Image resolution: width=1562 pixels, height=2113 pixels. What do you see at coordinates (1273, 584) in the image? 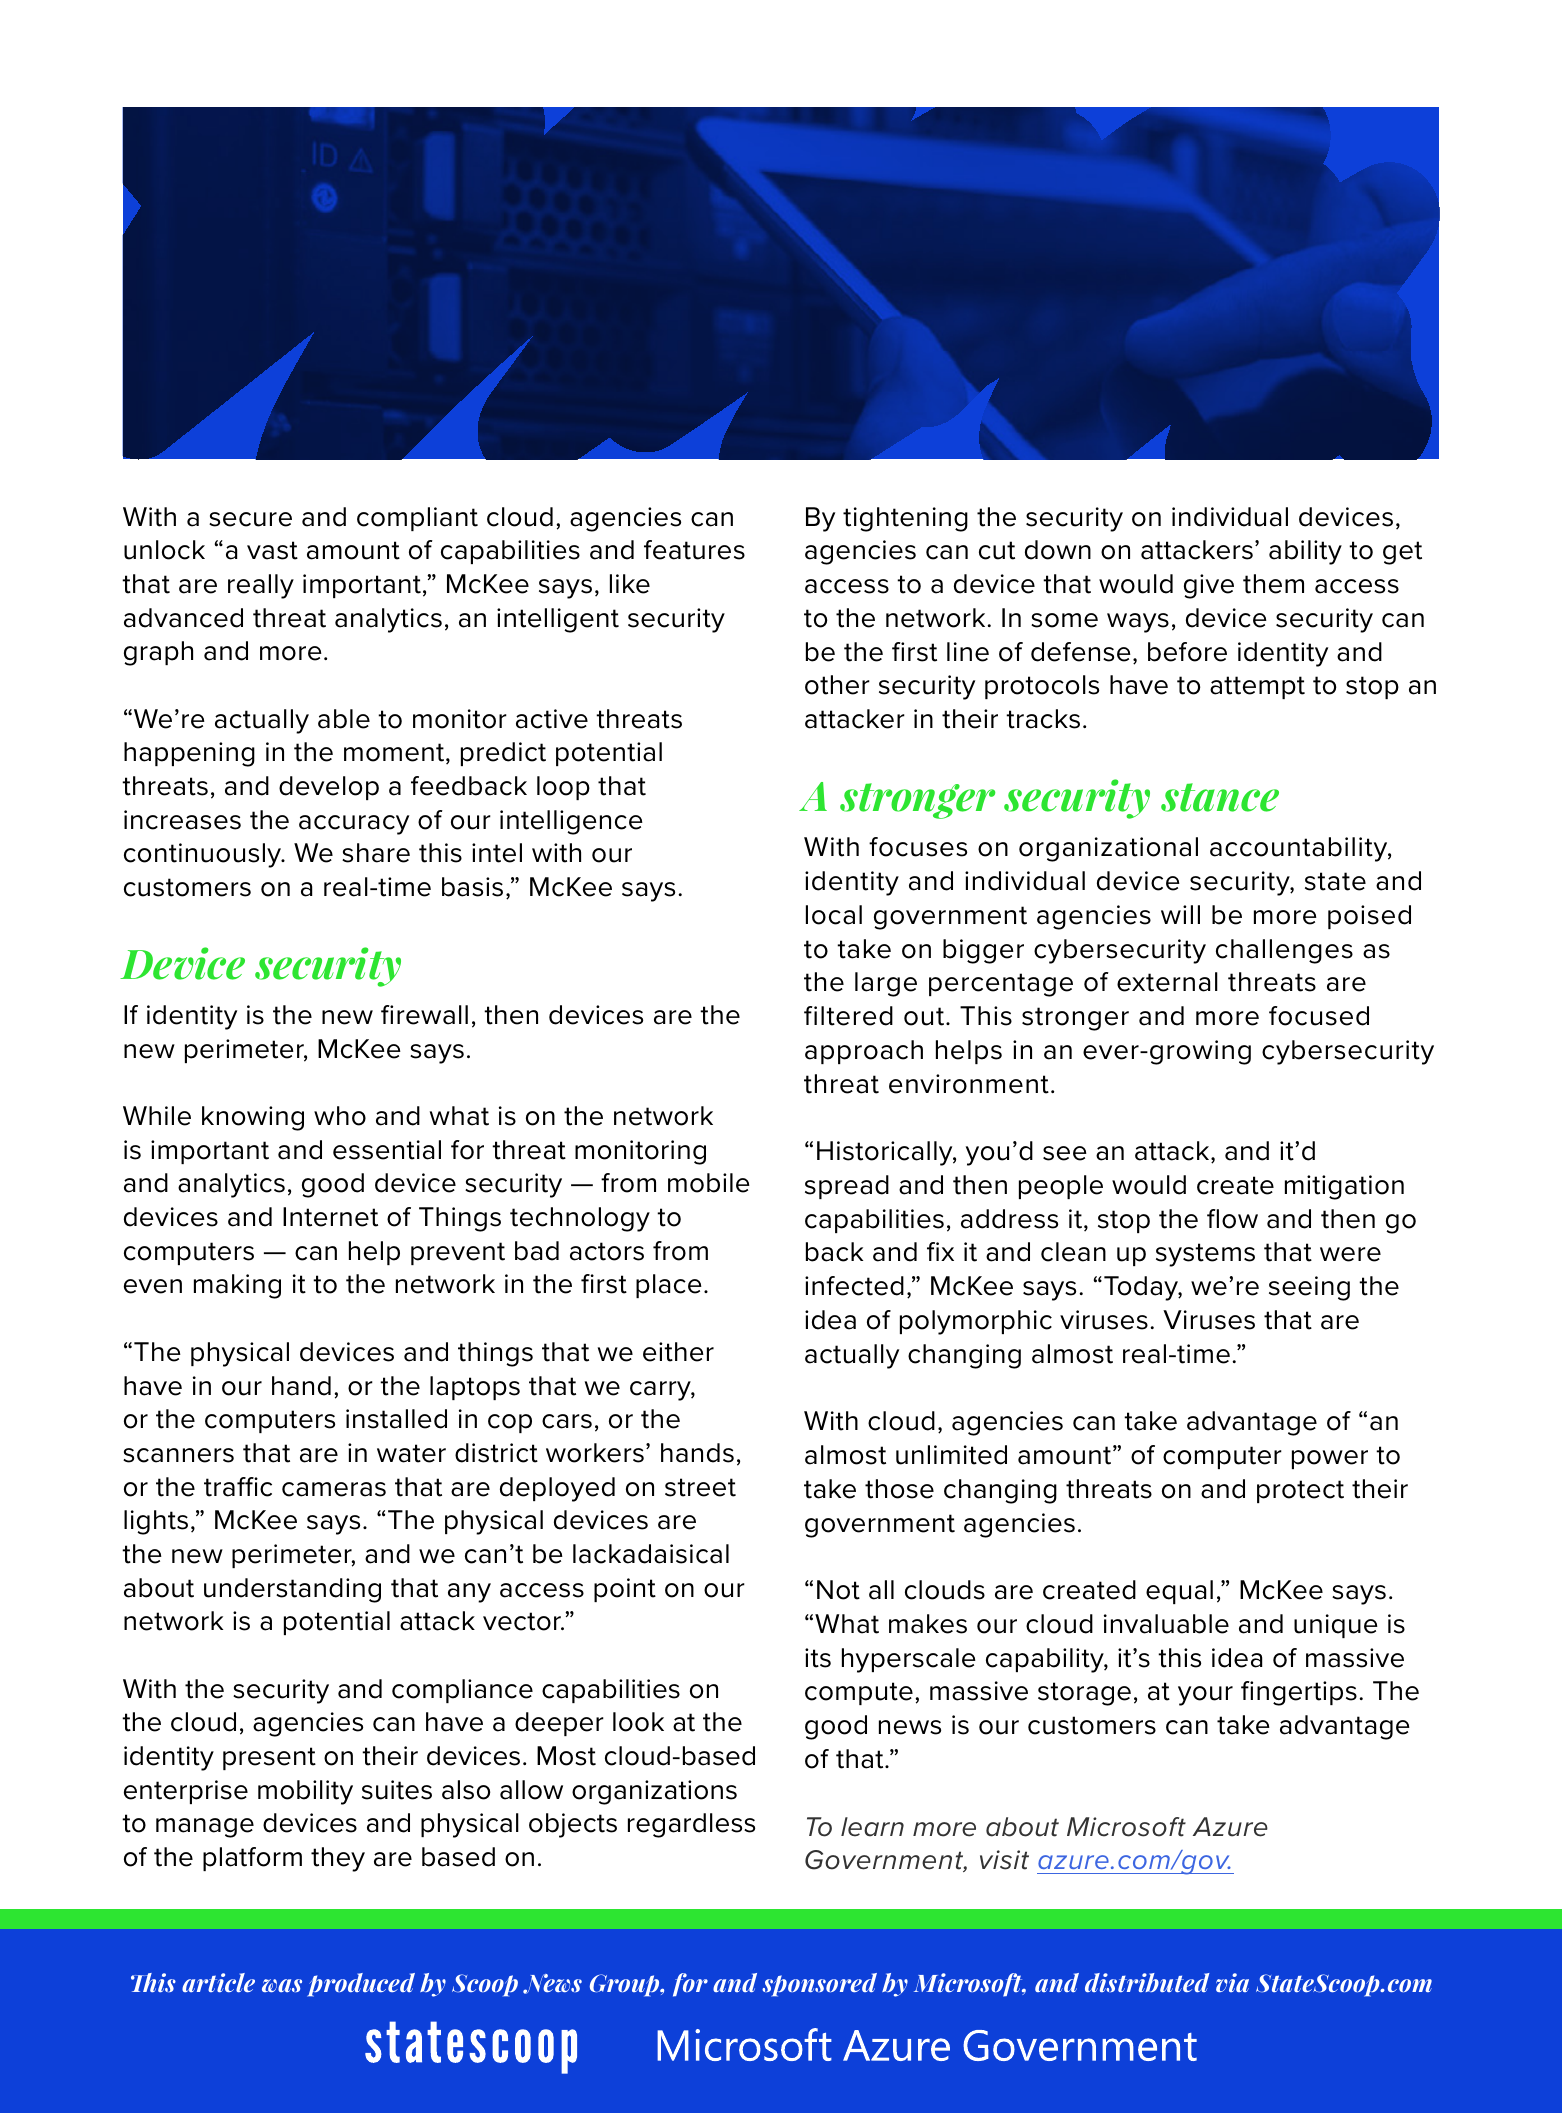
I see `them` at bounding box center [1273, 584].
